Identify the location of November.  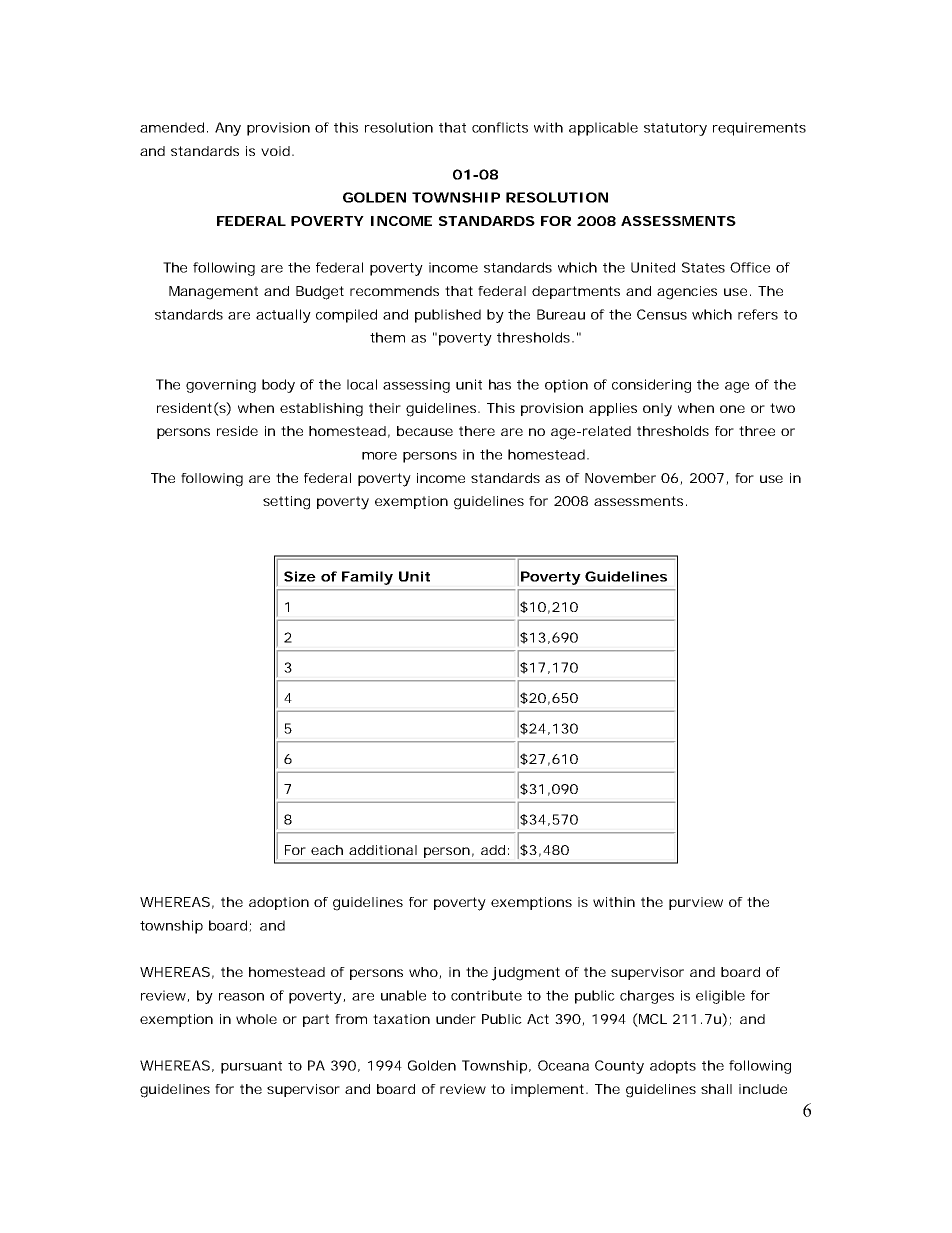
(620, 478).
